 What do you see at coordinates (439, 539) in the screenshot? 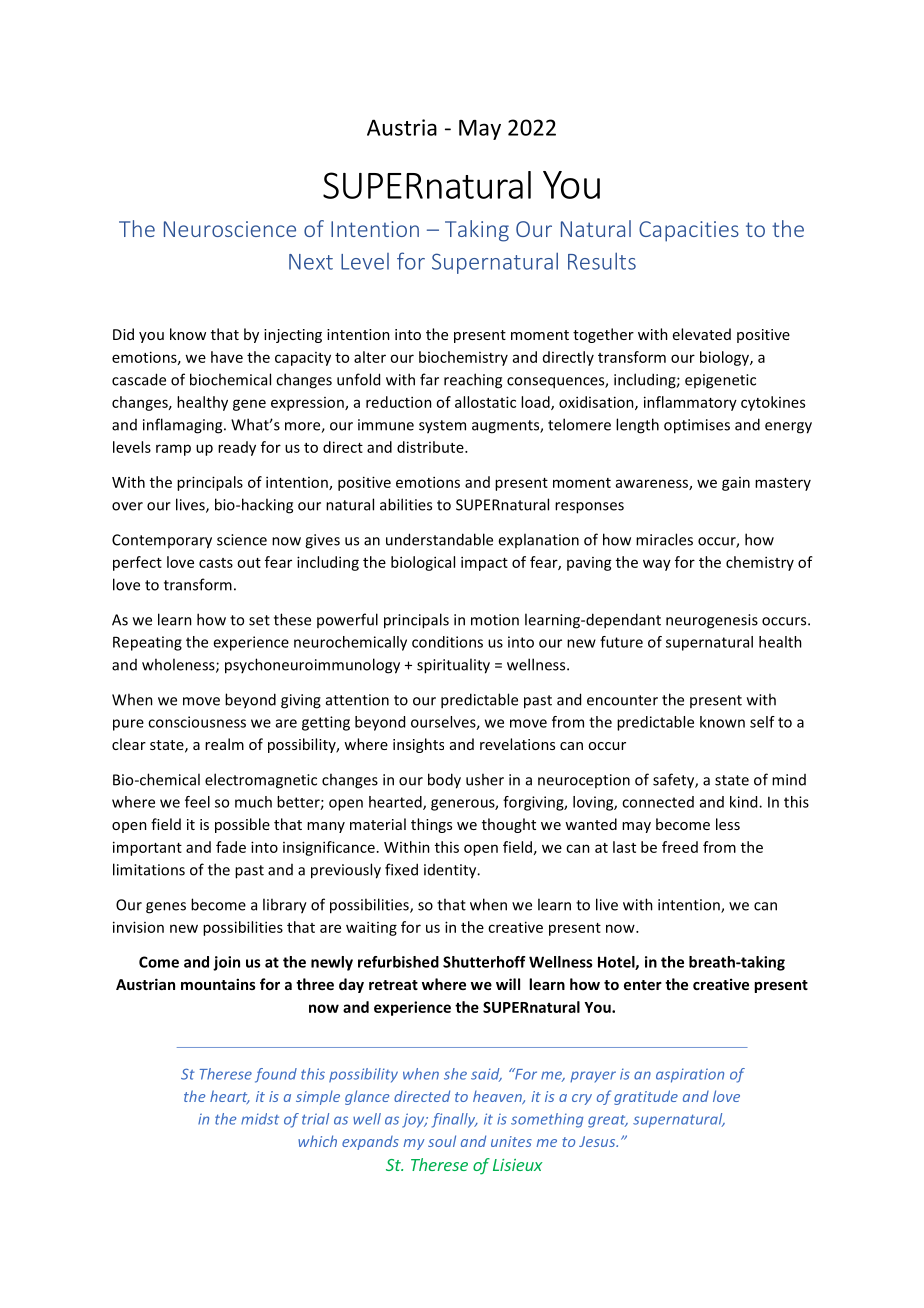
I see `understandable` at bounding box center [439, 539].
